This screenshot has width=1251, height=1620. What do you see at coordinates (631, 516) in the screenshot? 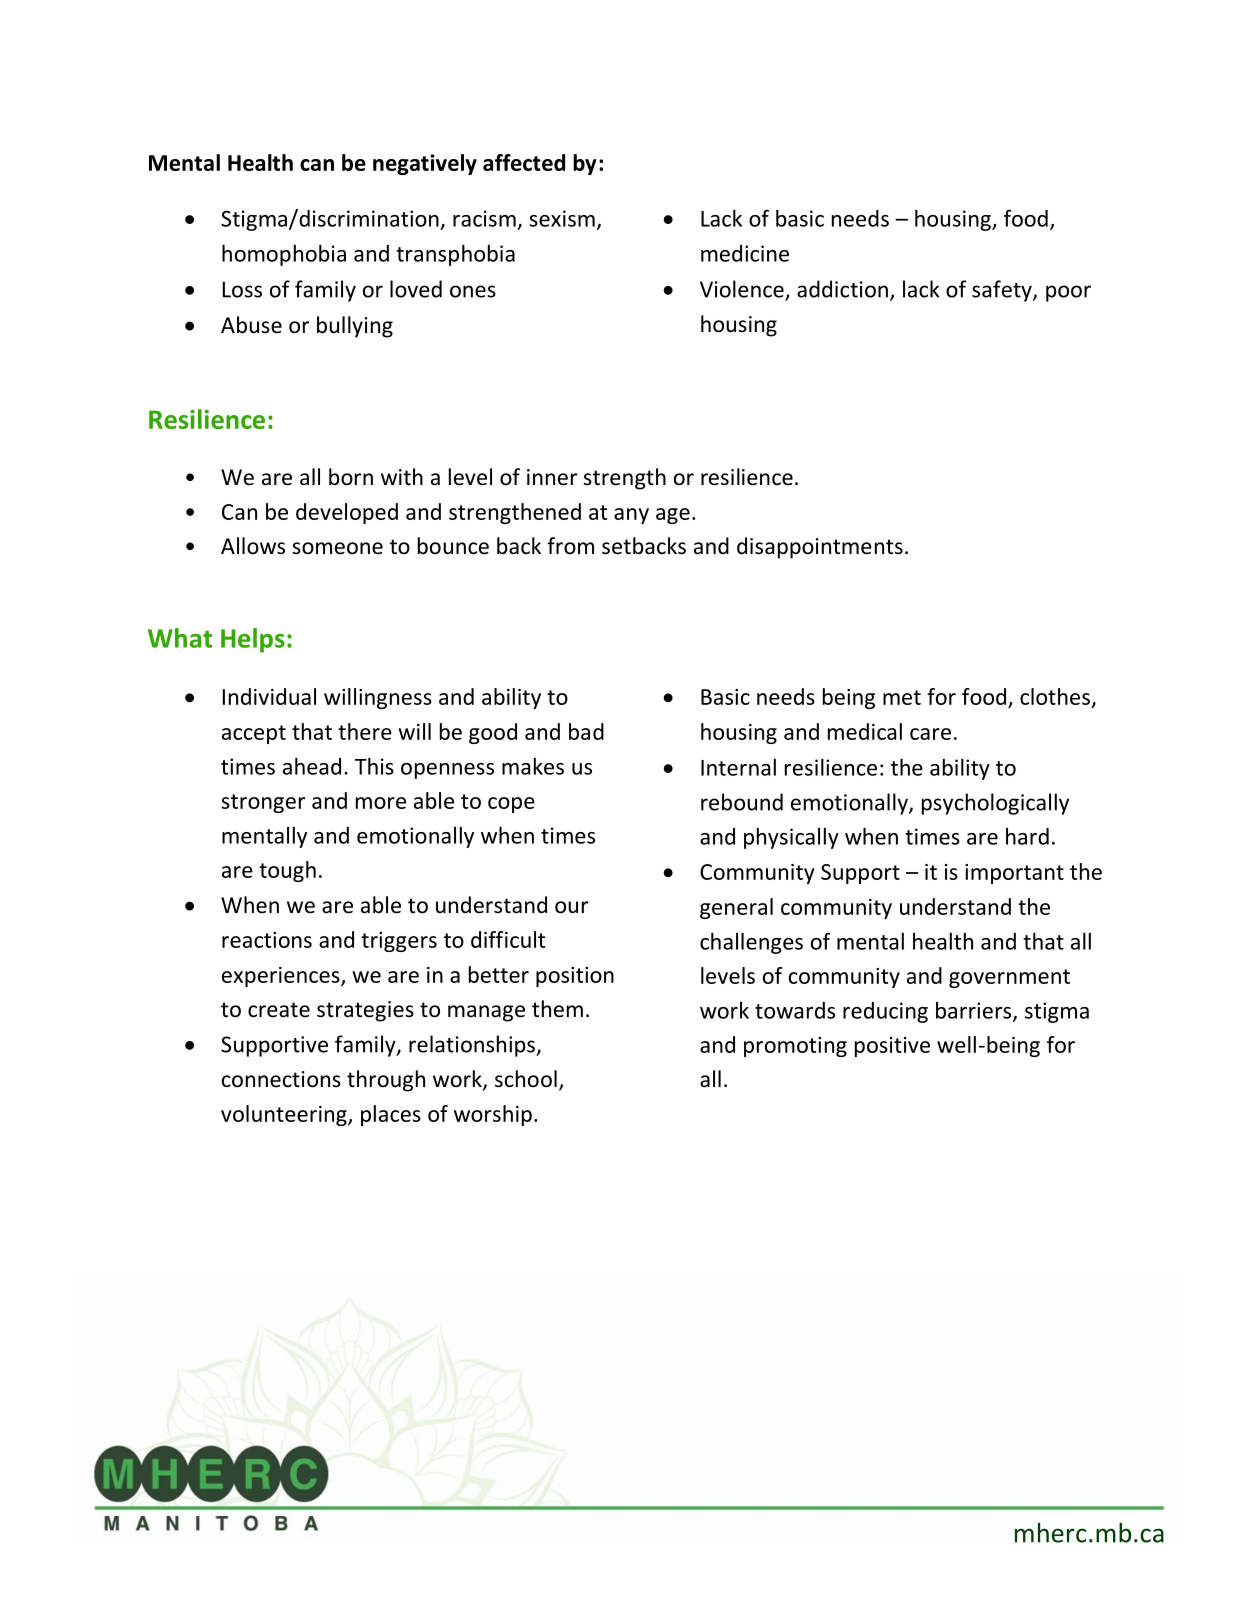
I see `any` at bounding box center [631, 516].
